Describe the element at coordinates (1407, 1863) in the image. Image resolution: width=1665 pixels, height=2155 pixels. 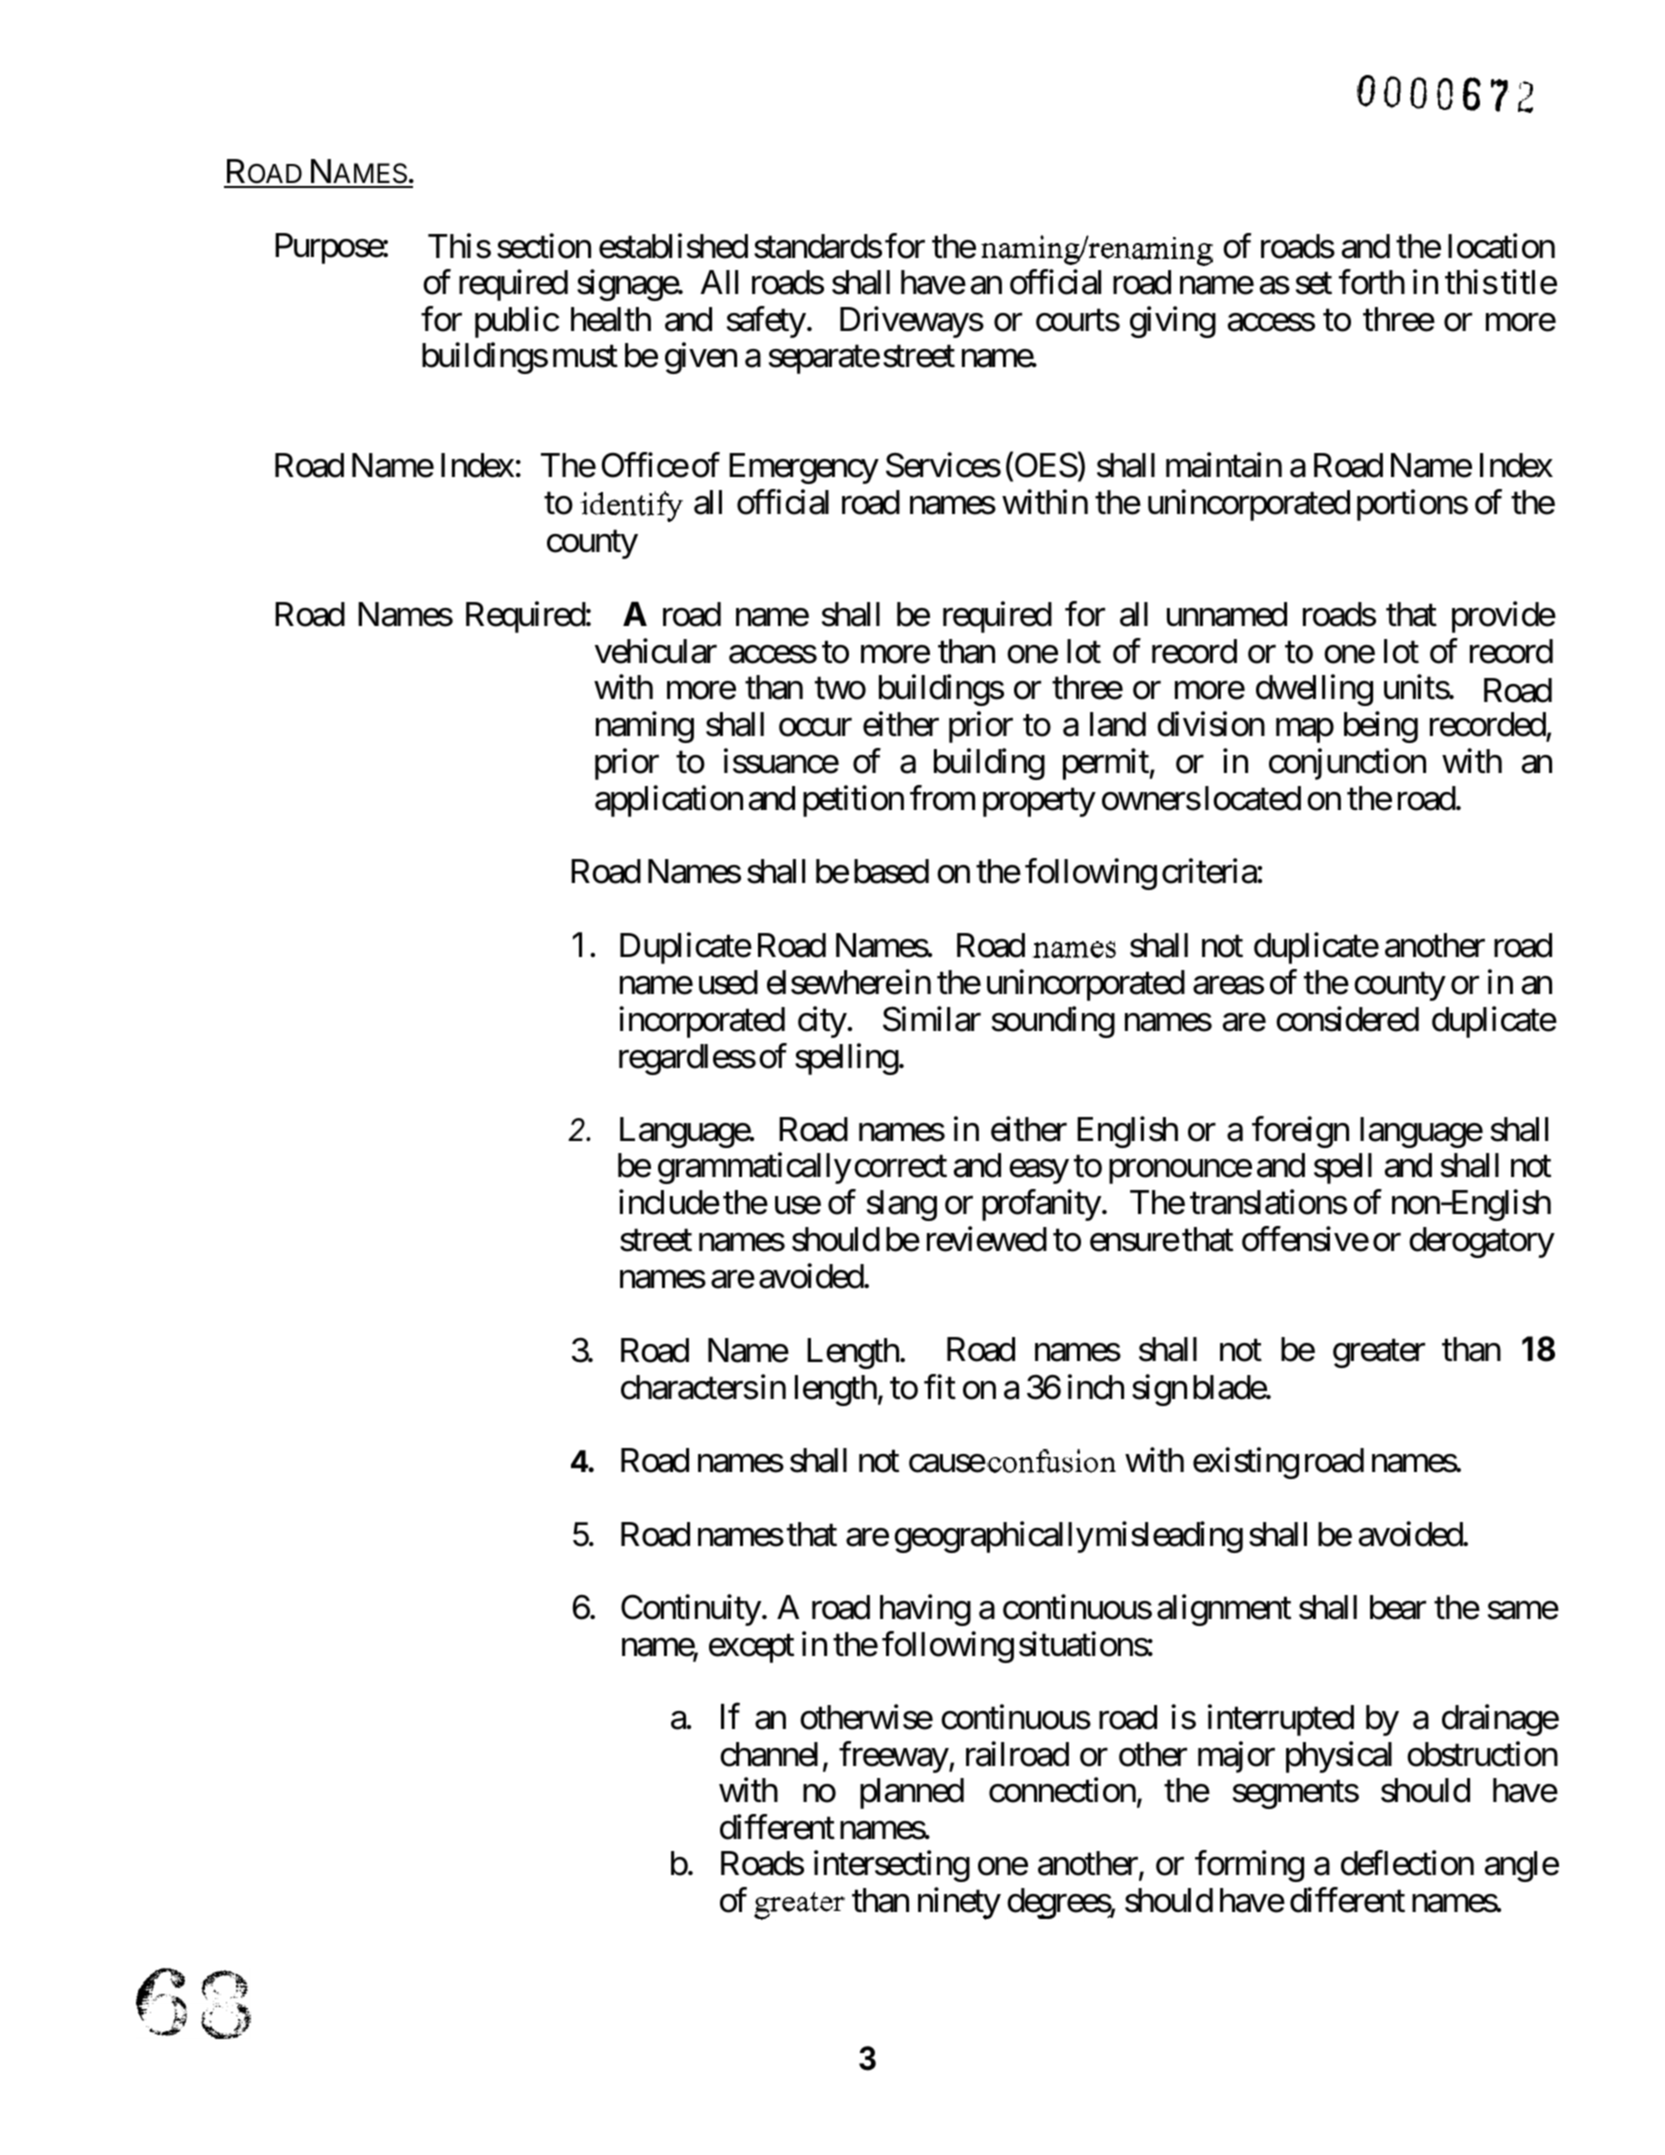
I see `deflection` at that location.
